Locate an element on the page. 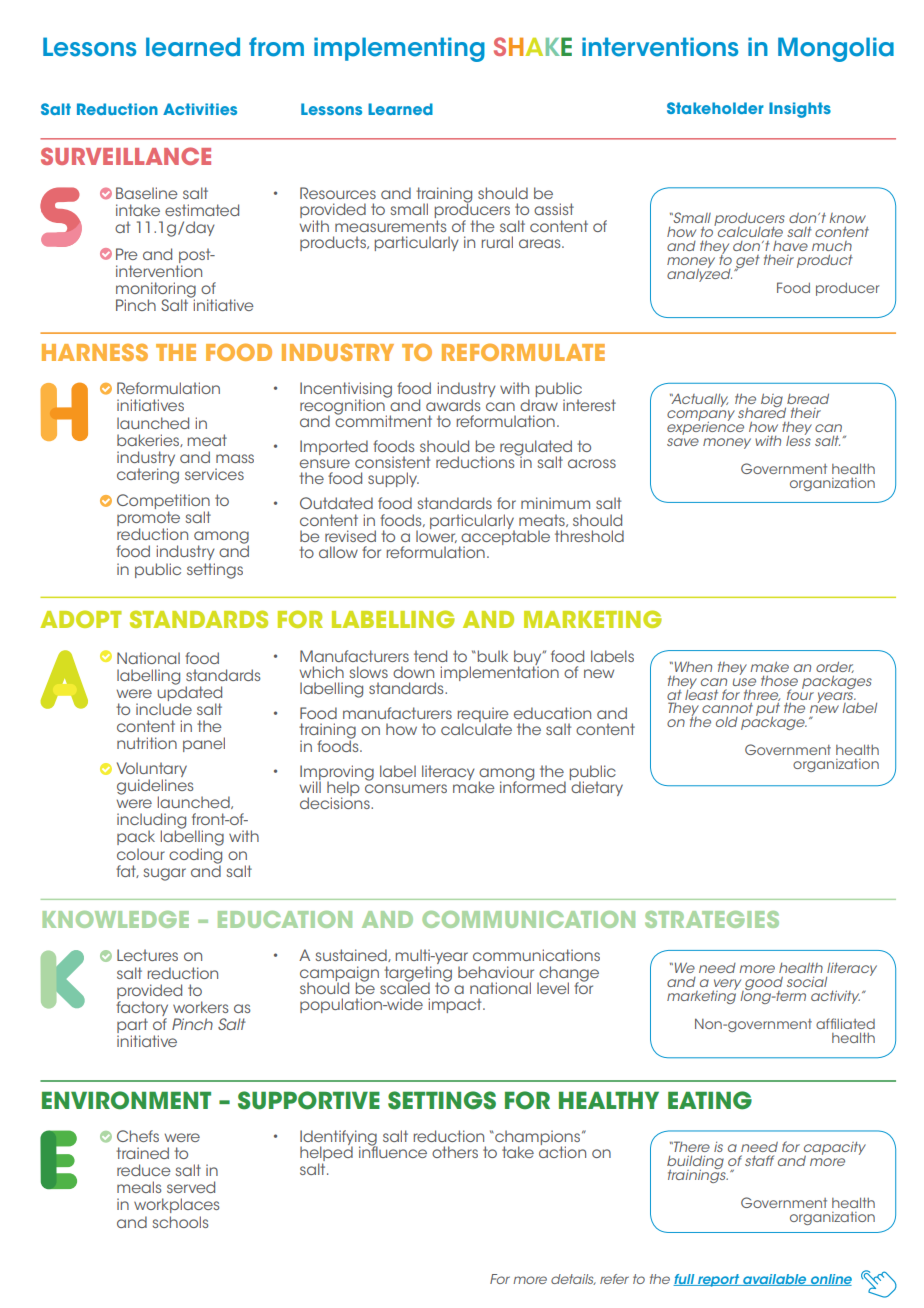  shared is located at coordinates (762, 411).
